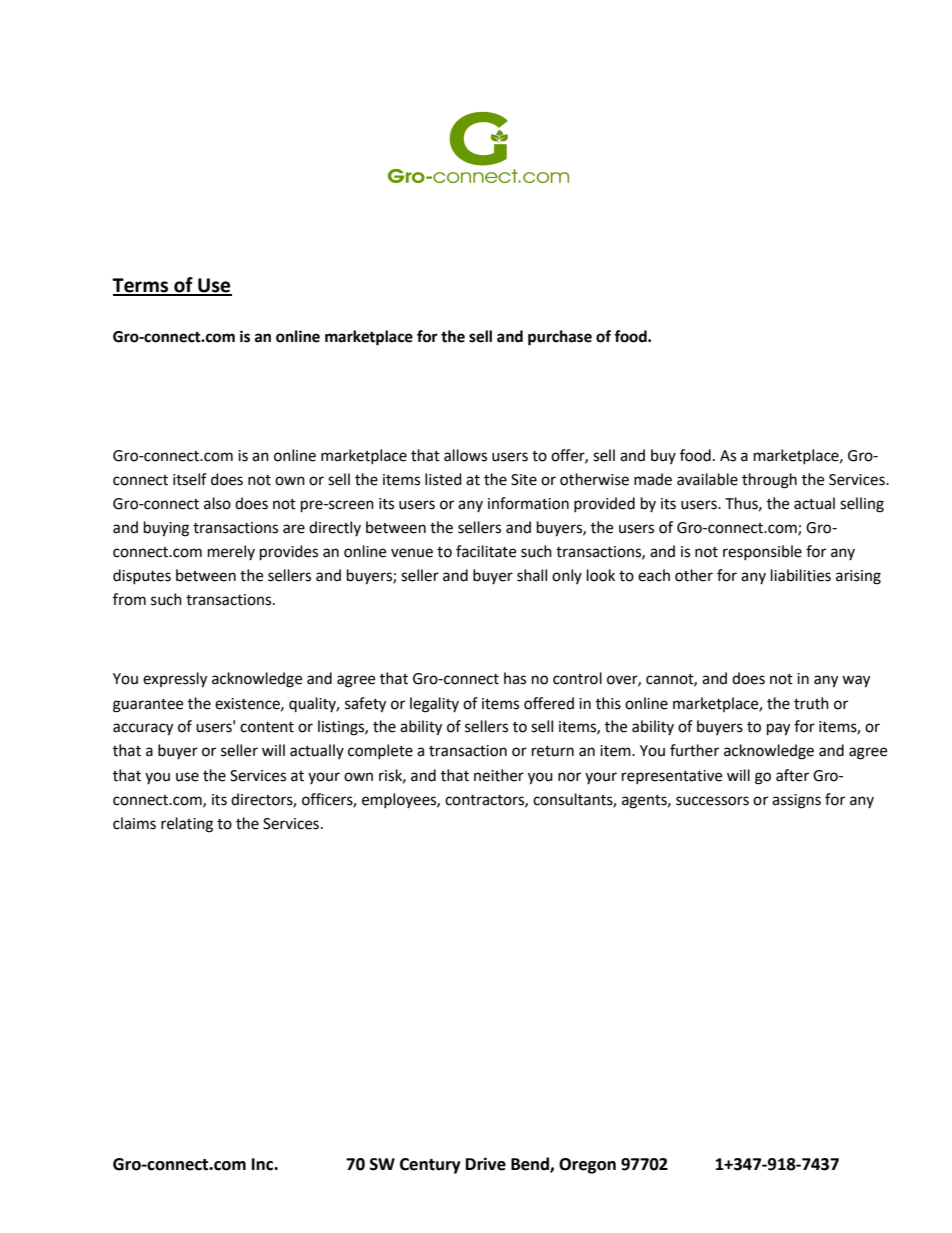 The width and height of the image is (952, 1233). Describe the element at coordinates (587, 1166) in the image. I see `Oregon` at that location.
